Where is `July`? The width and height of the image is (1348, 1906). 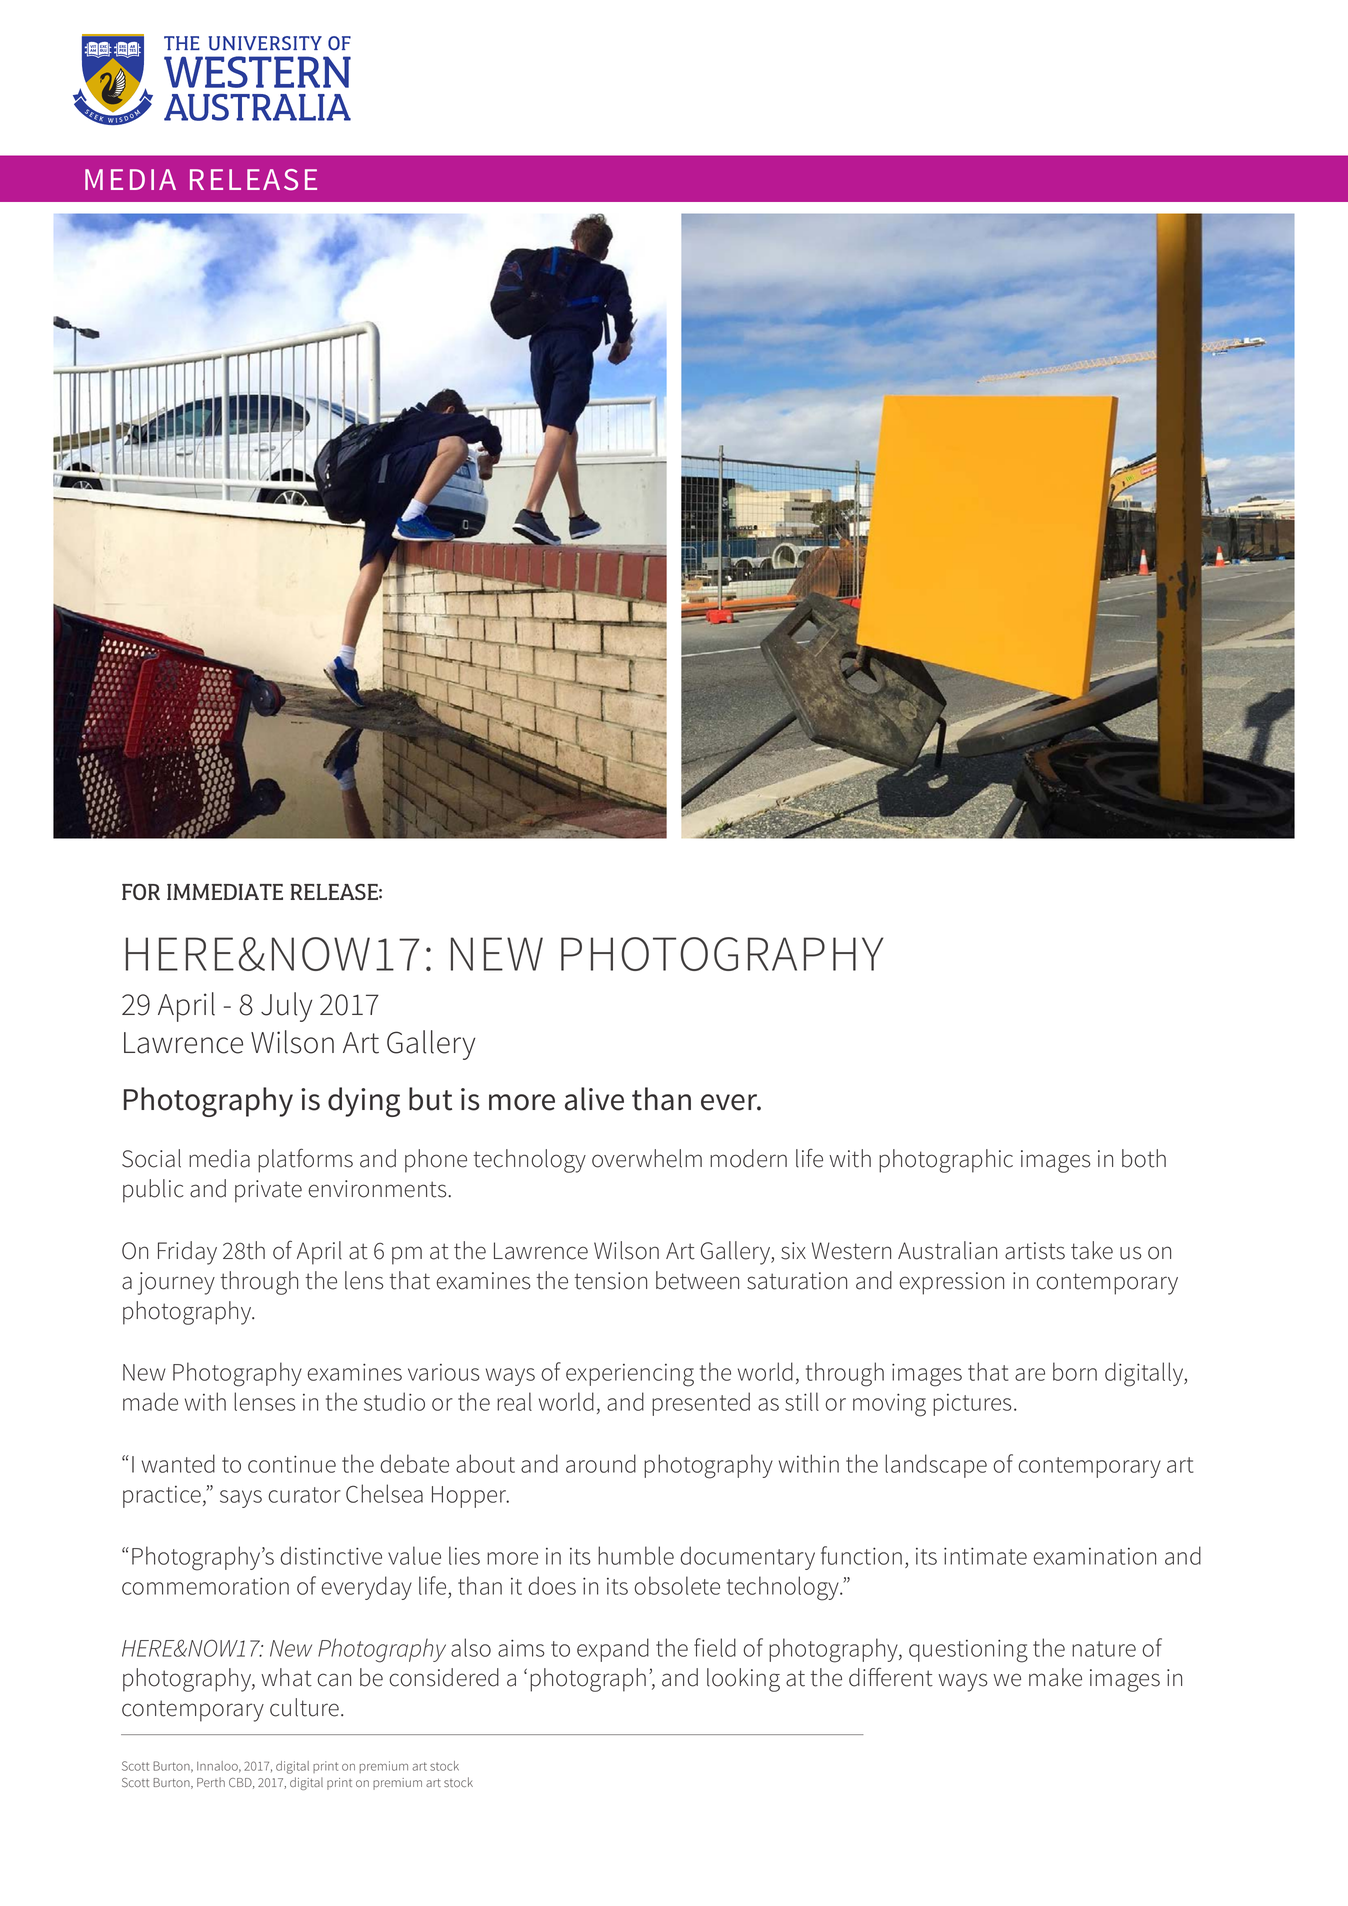 July is located at coordinates (286, 1007).
